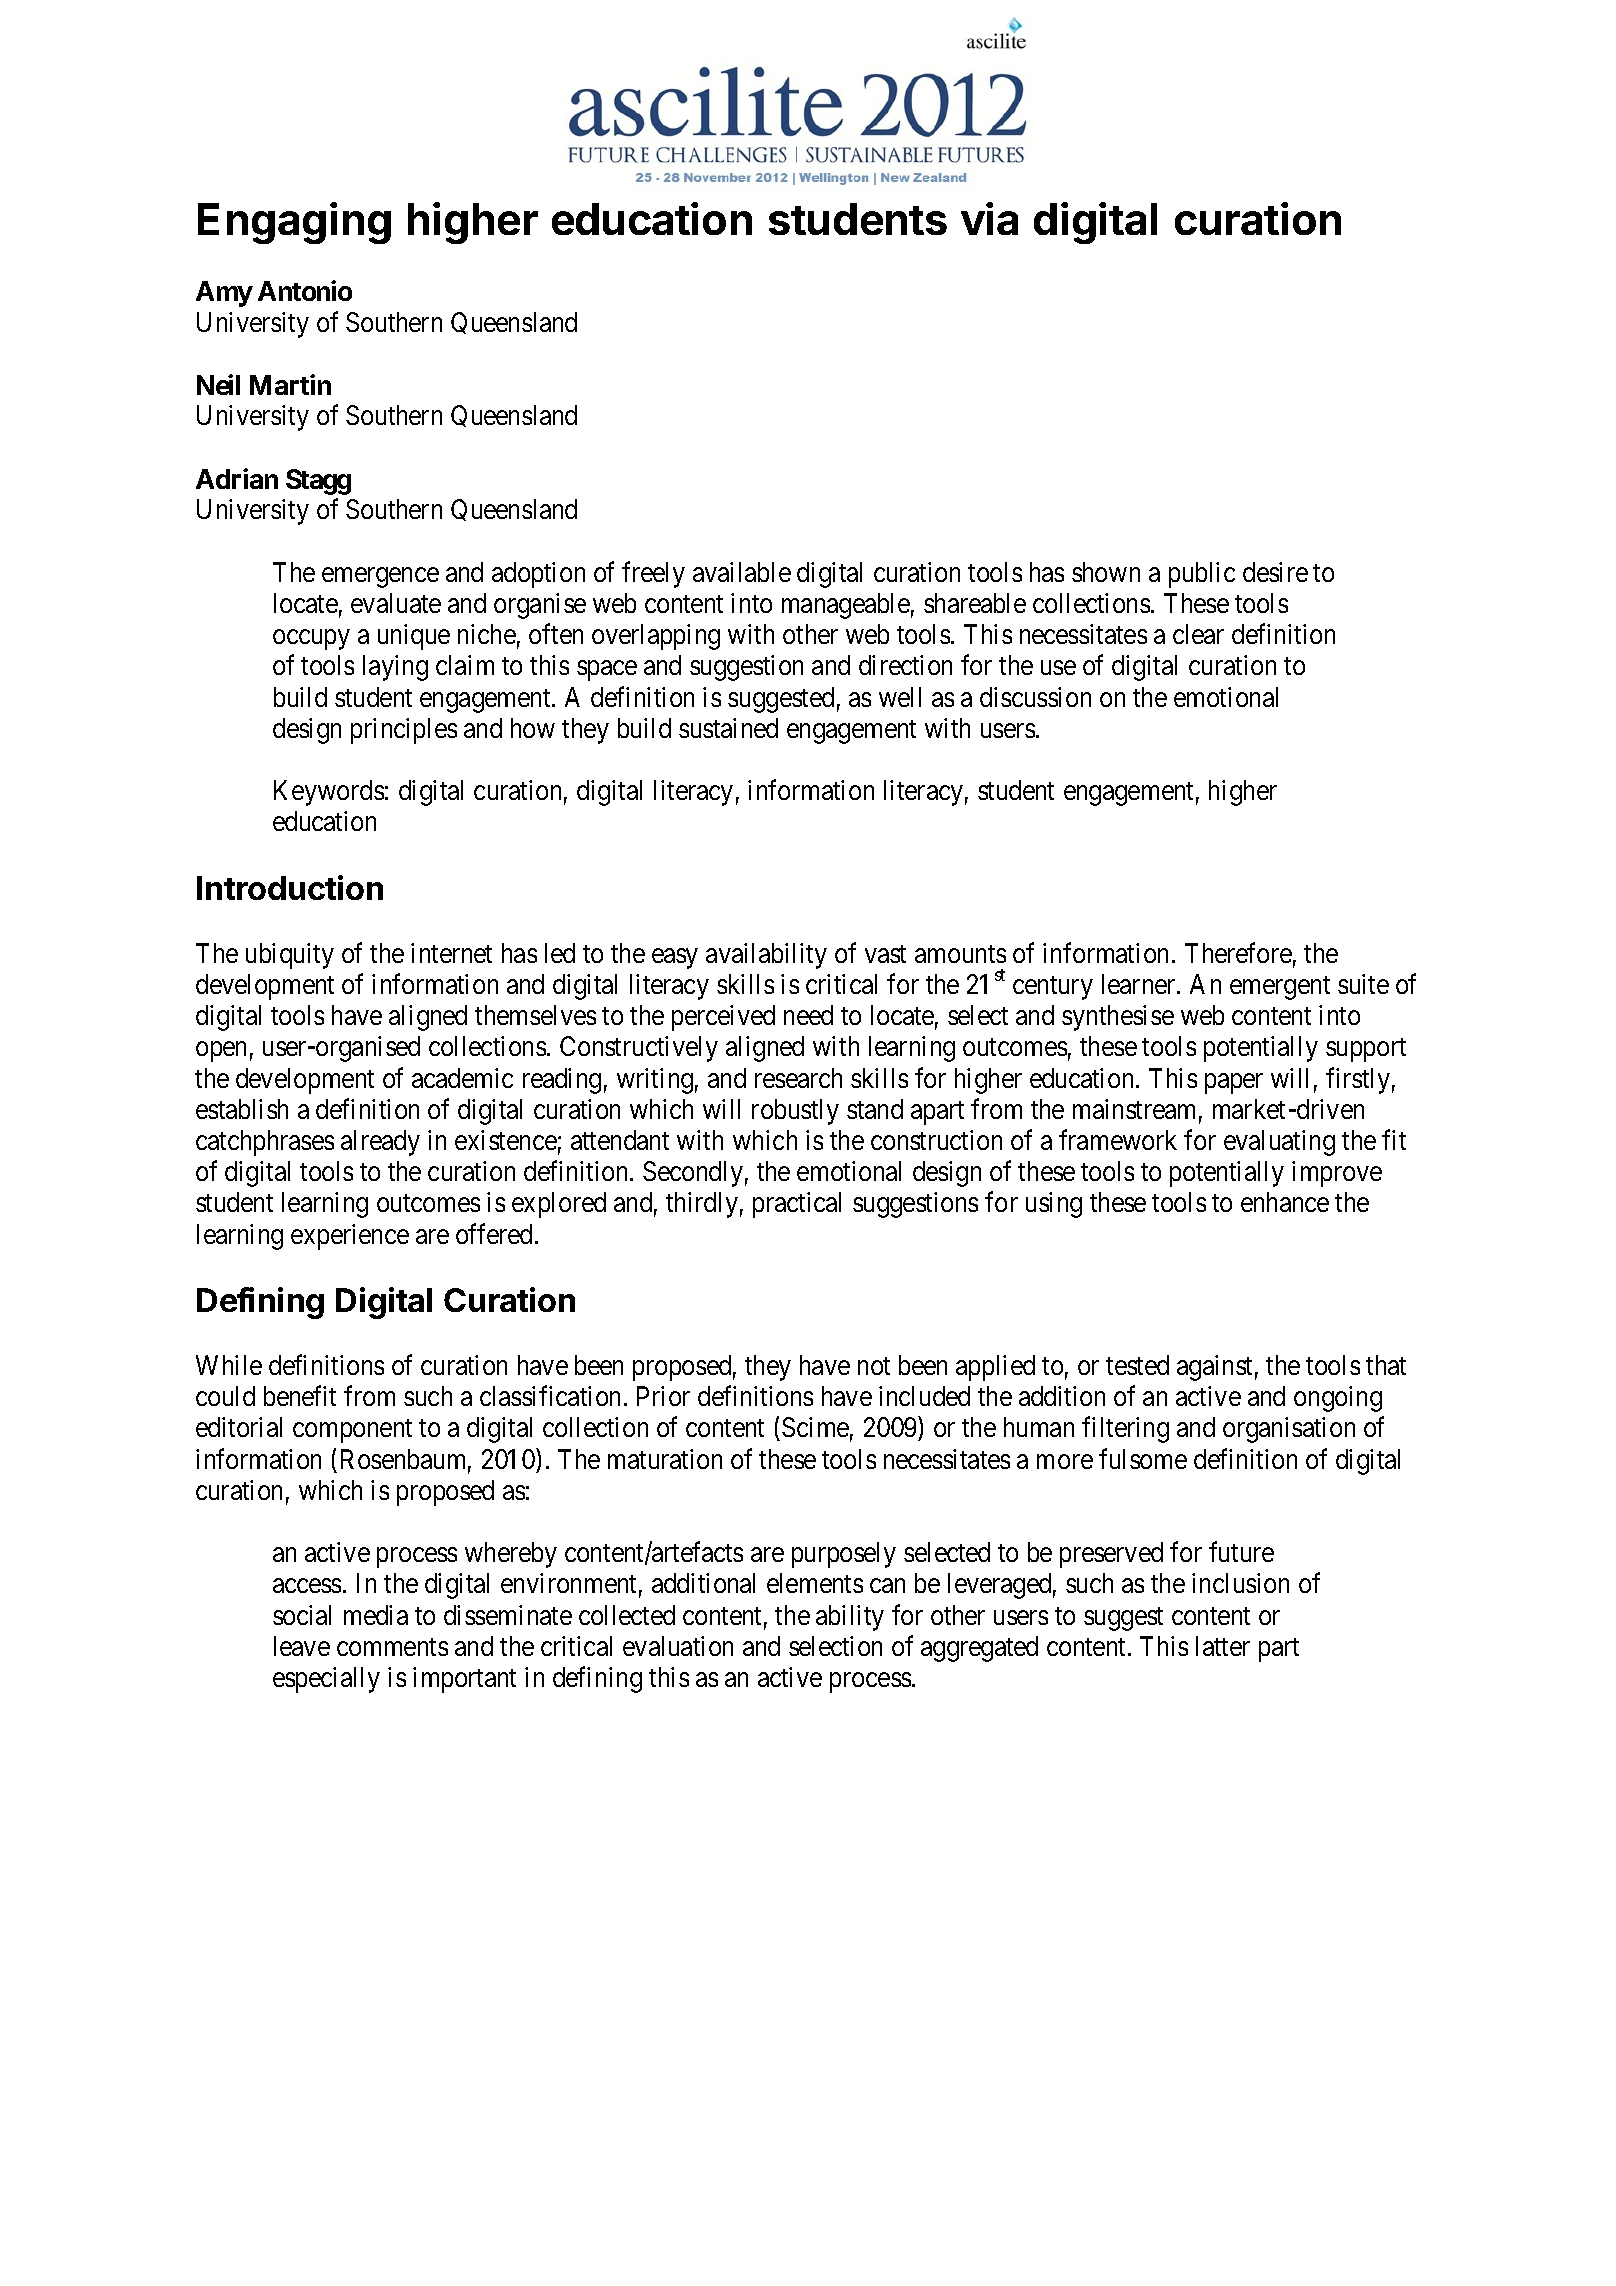 The width and height of the screenshot is (1616, 2286). Describe the element at coordinates (305, 291) in the screenshot. I see `Antonio` at that location.
